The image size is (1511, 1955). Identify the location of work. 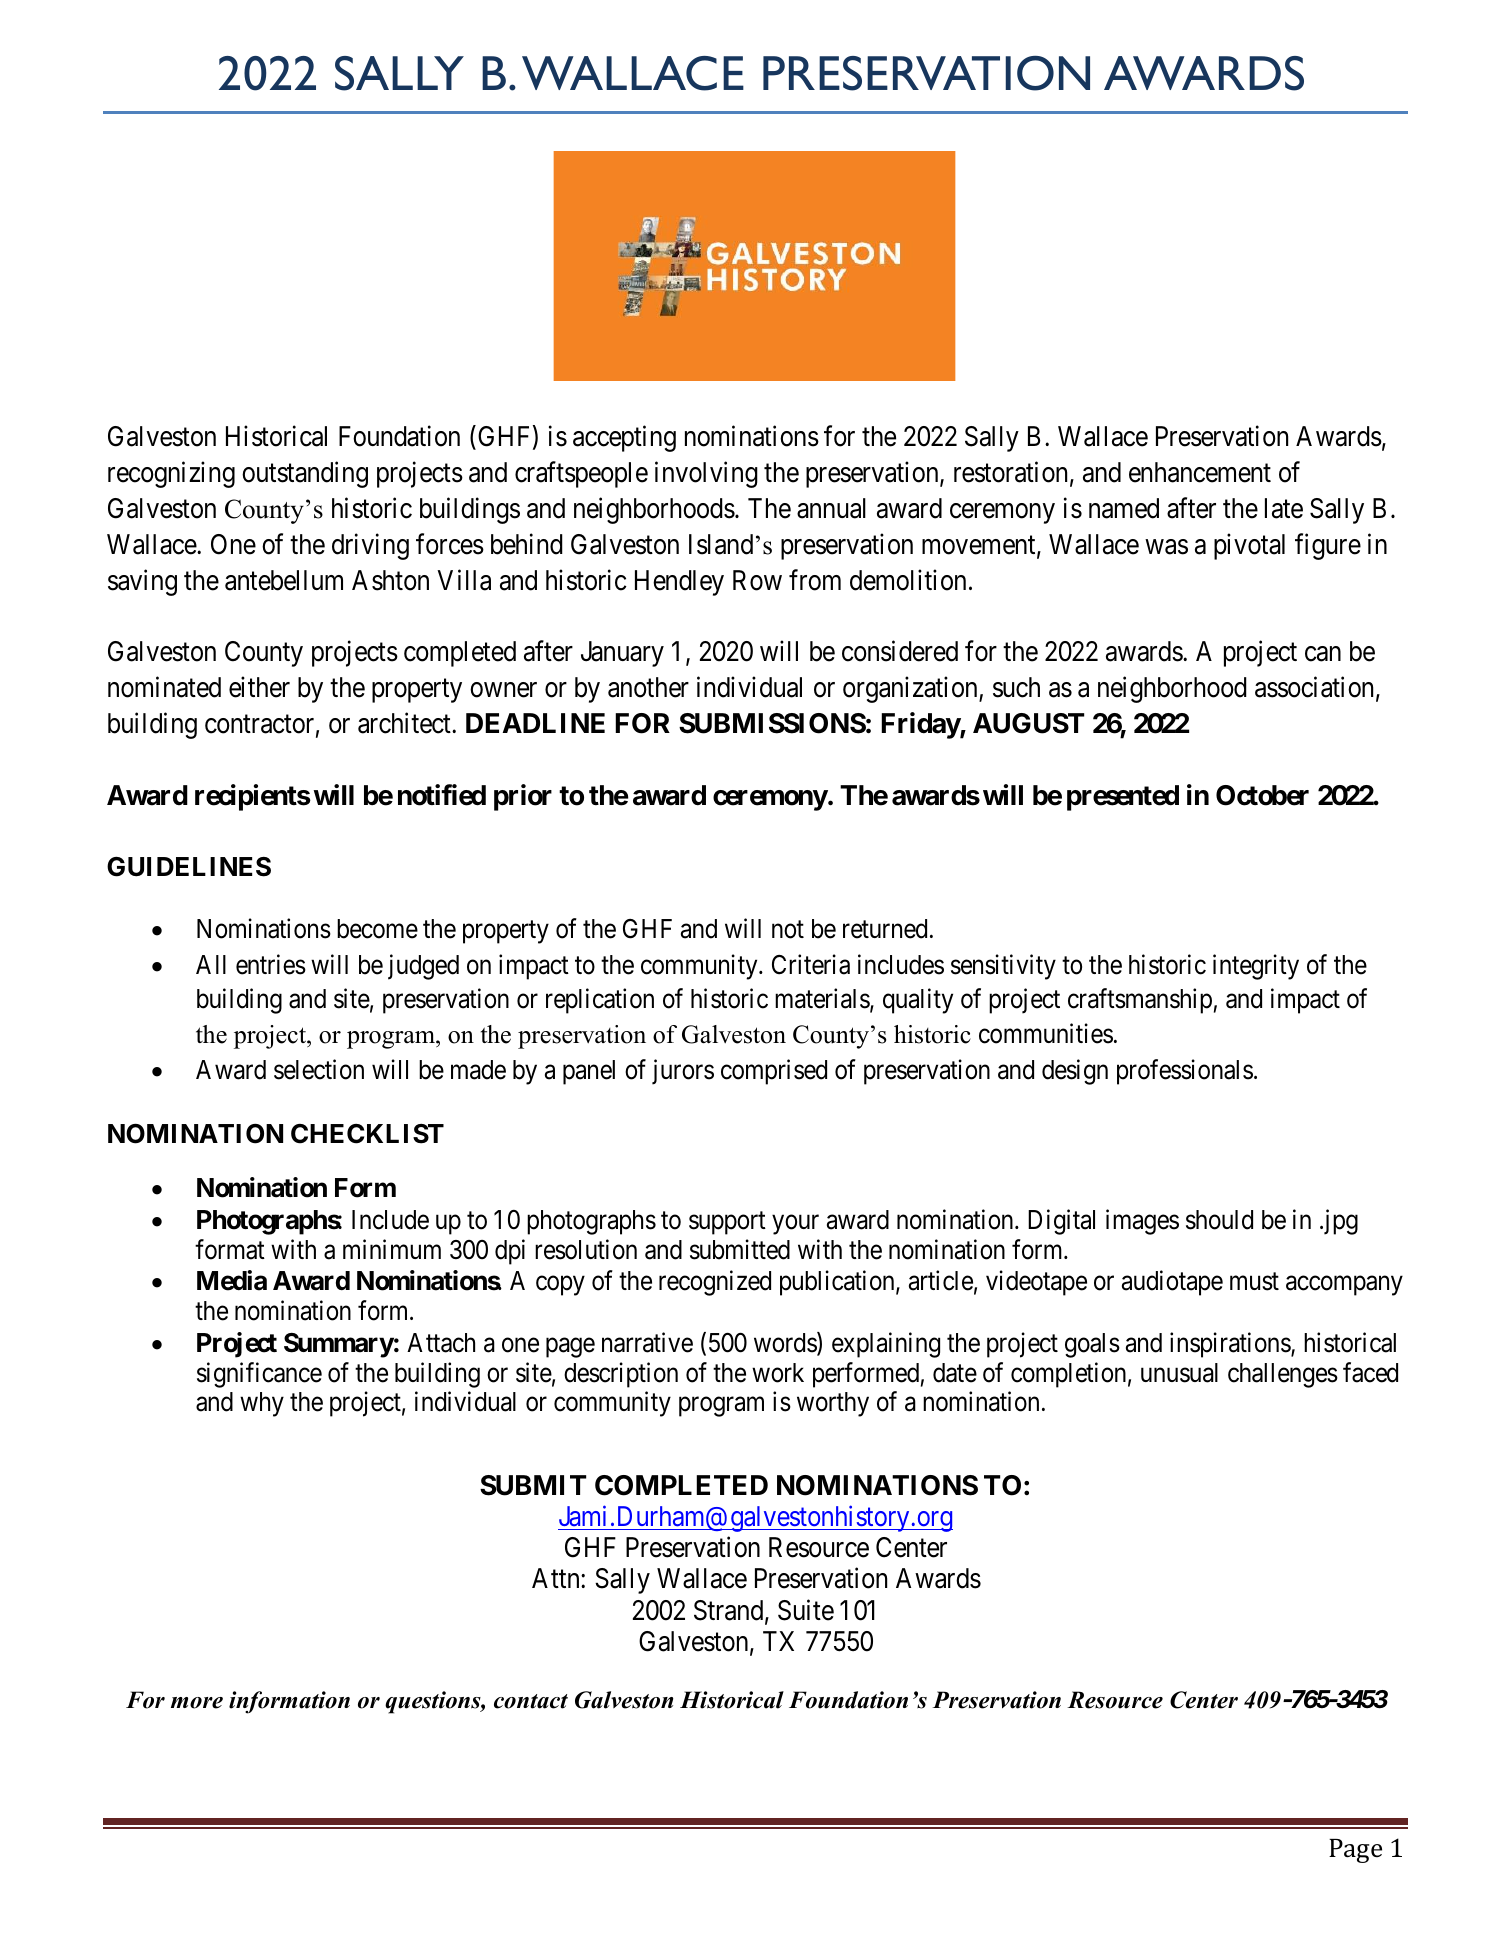
(778, 1373).
